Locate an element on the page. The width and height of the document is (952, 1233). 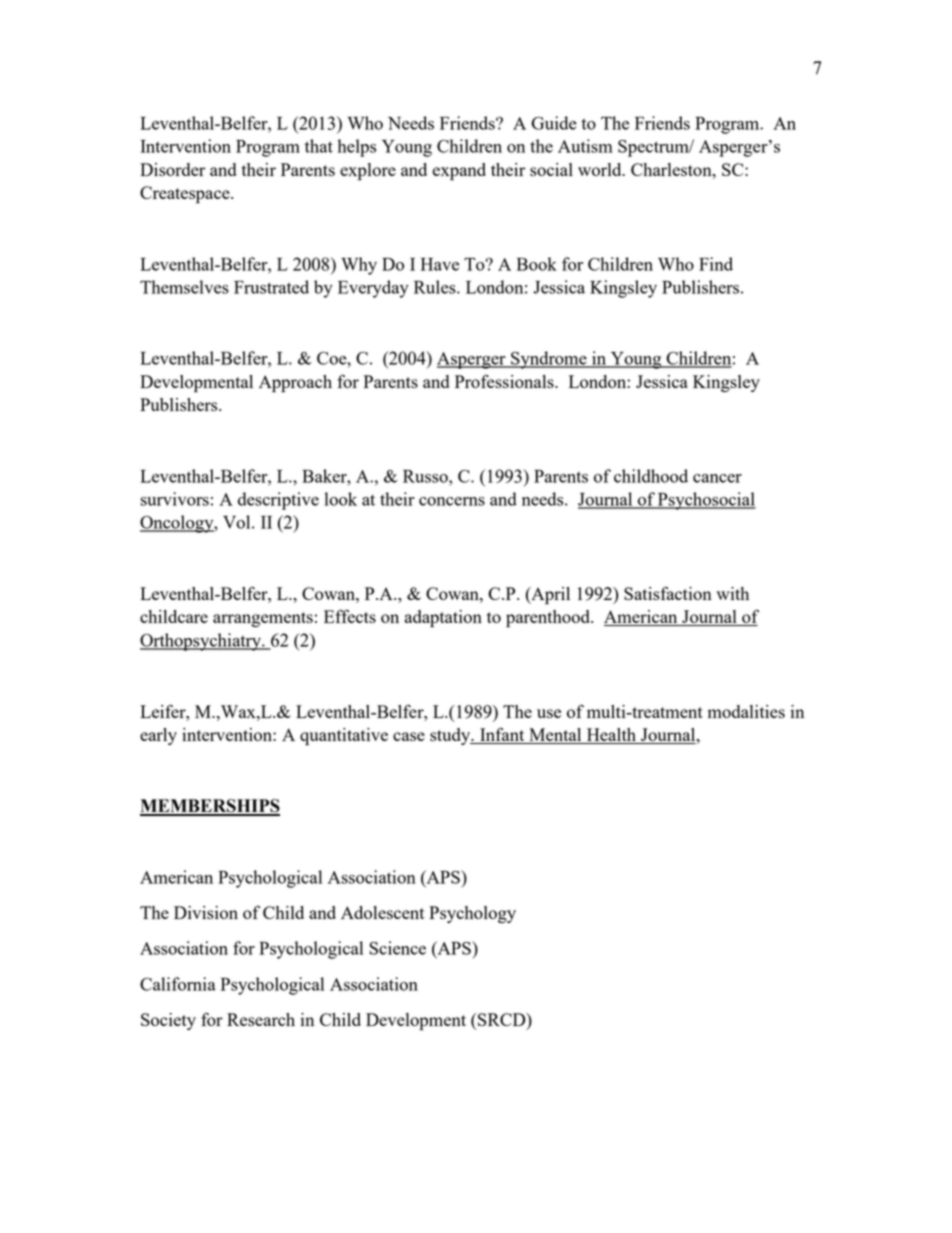
cancer is located at coordinates (717, 478).
